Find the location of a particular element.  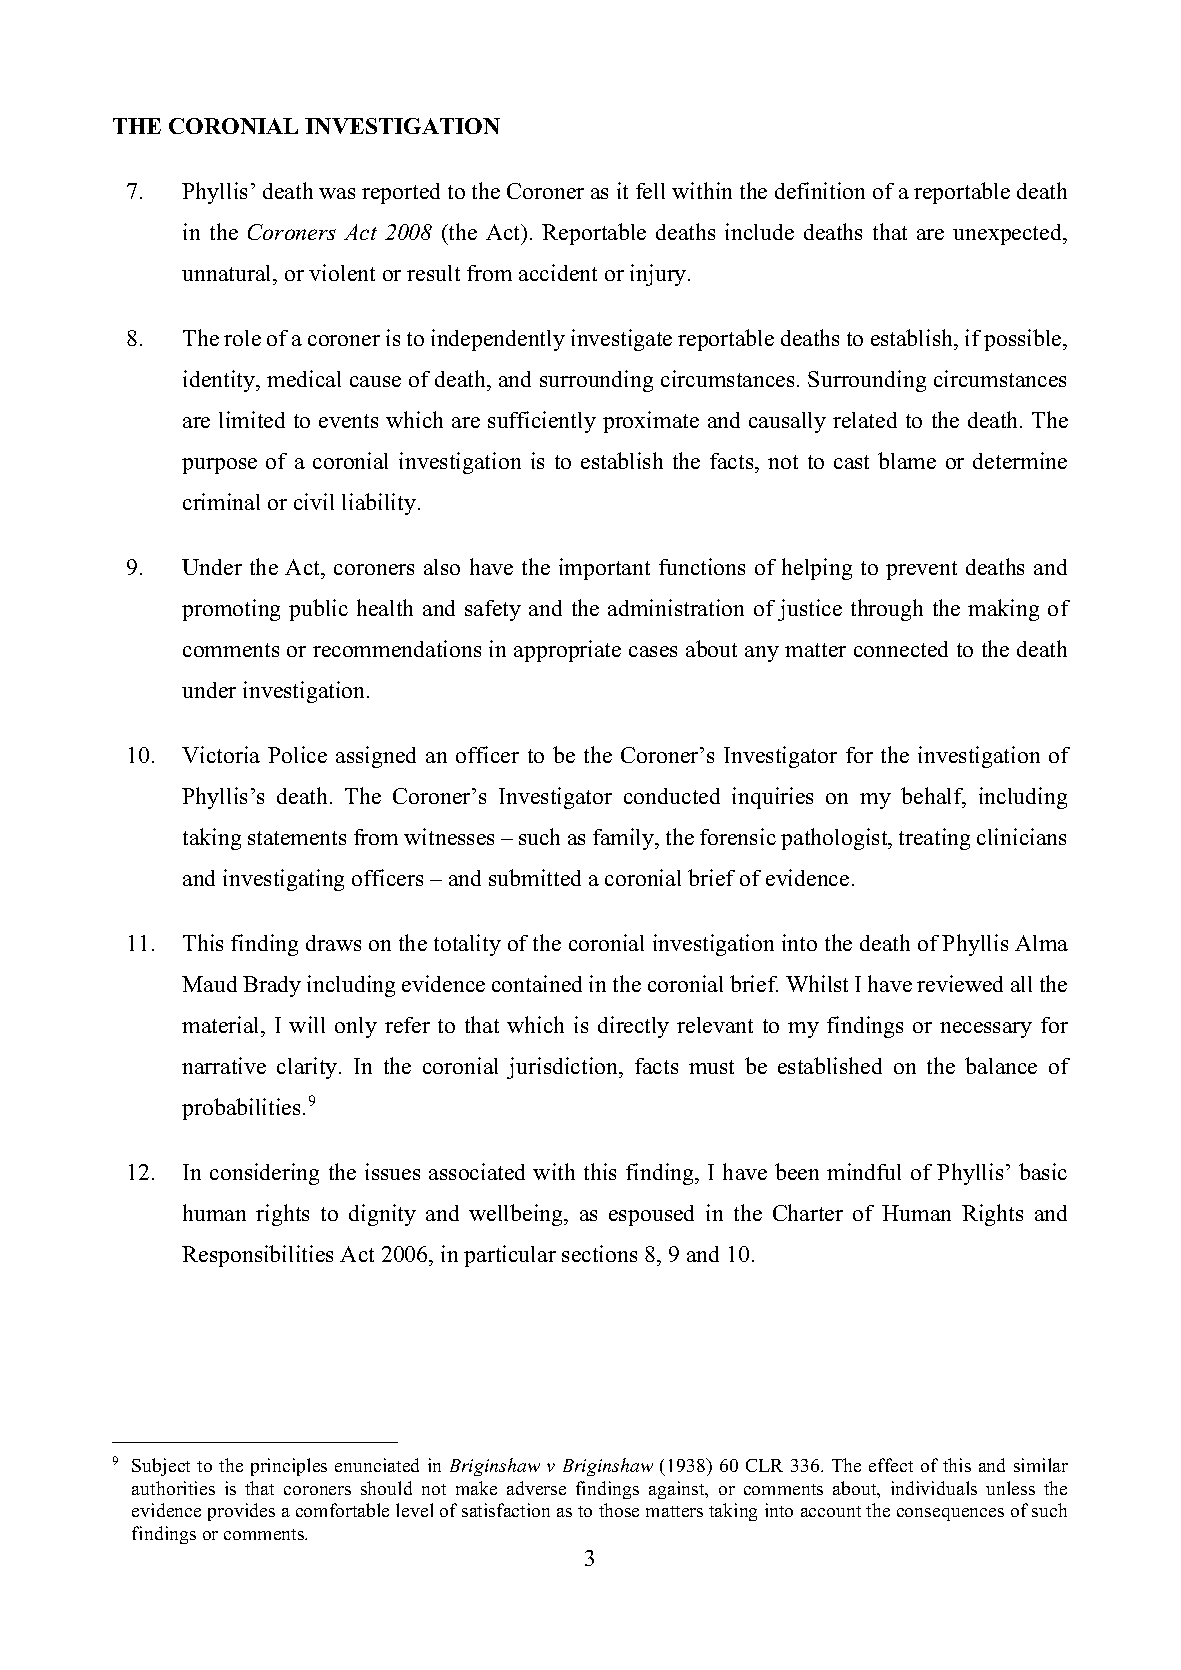

fell is located at coordinates (650, 191).
